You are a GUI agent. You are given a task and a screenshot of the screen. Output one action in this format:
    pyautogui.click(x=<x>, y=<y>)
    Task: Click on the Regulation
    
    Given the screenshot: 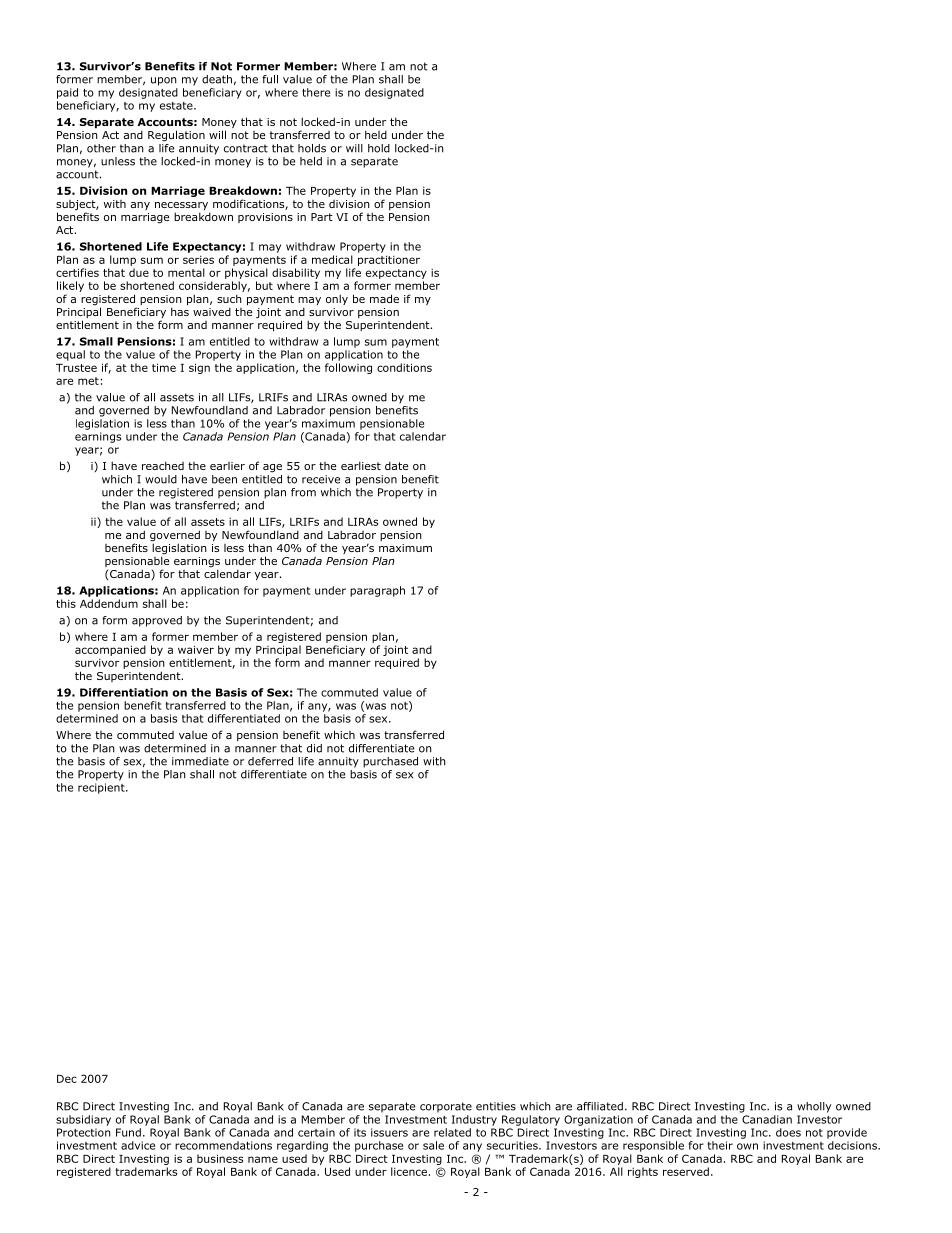 What is the action you would take?
    pyautogui.click(x=176, y=136)
